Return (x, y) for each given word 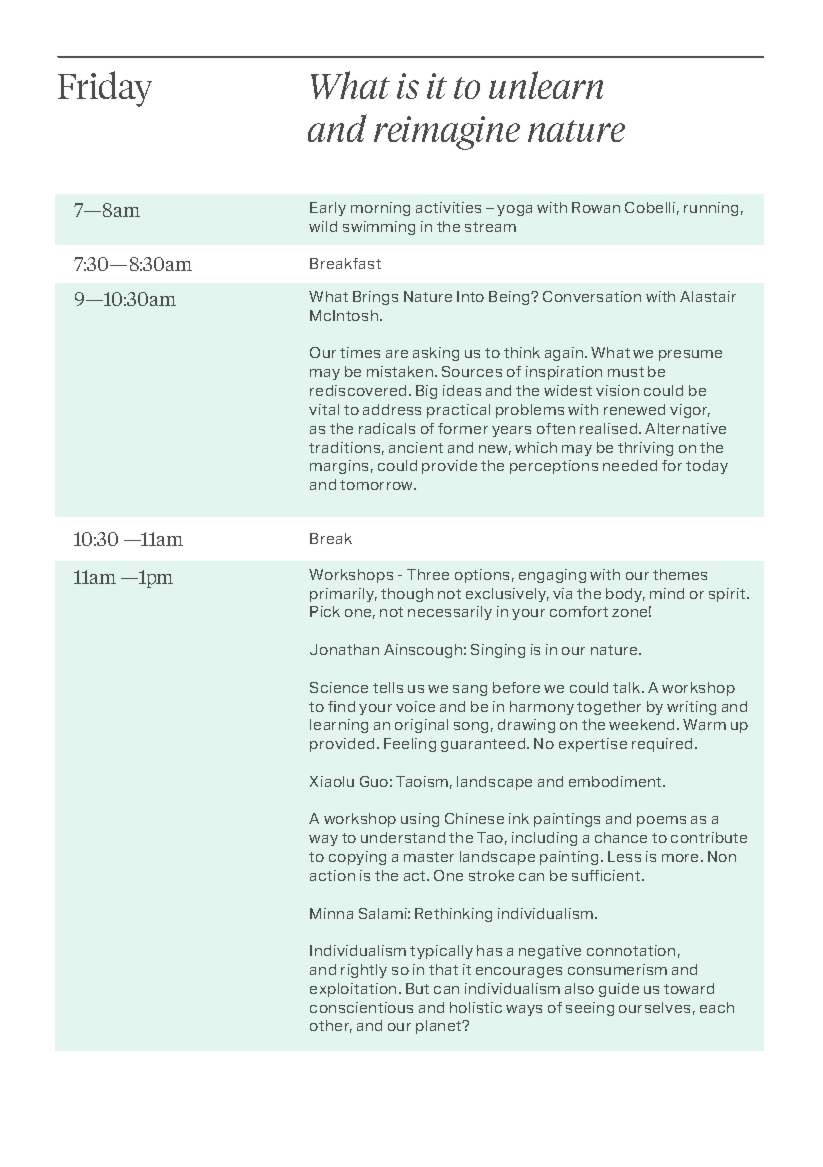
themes (680, 574)
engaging (552, 576)
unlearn (546, 85)
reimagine (447, 133)
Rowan (596, 207)
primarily (343, 595)
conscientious (361, 1007)
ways (524, 1010)
